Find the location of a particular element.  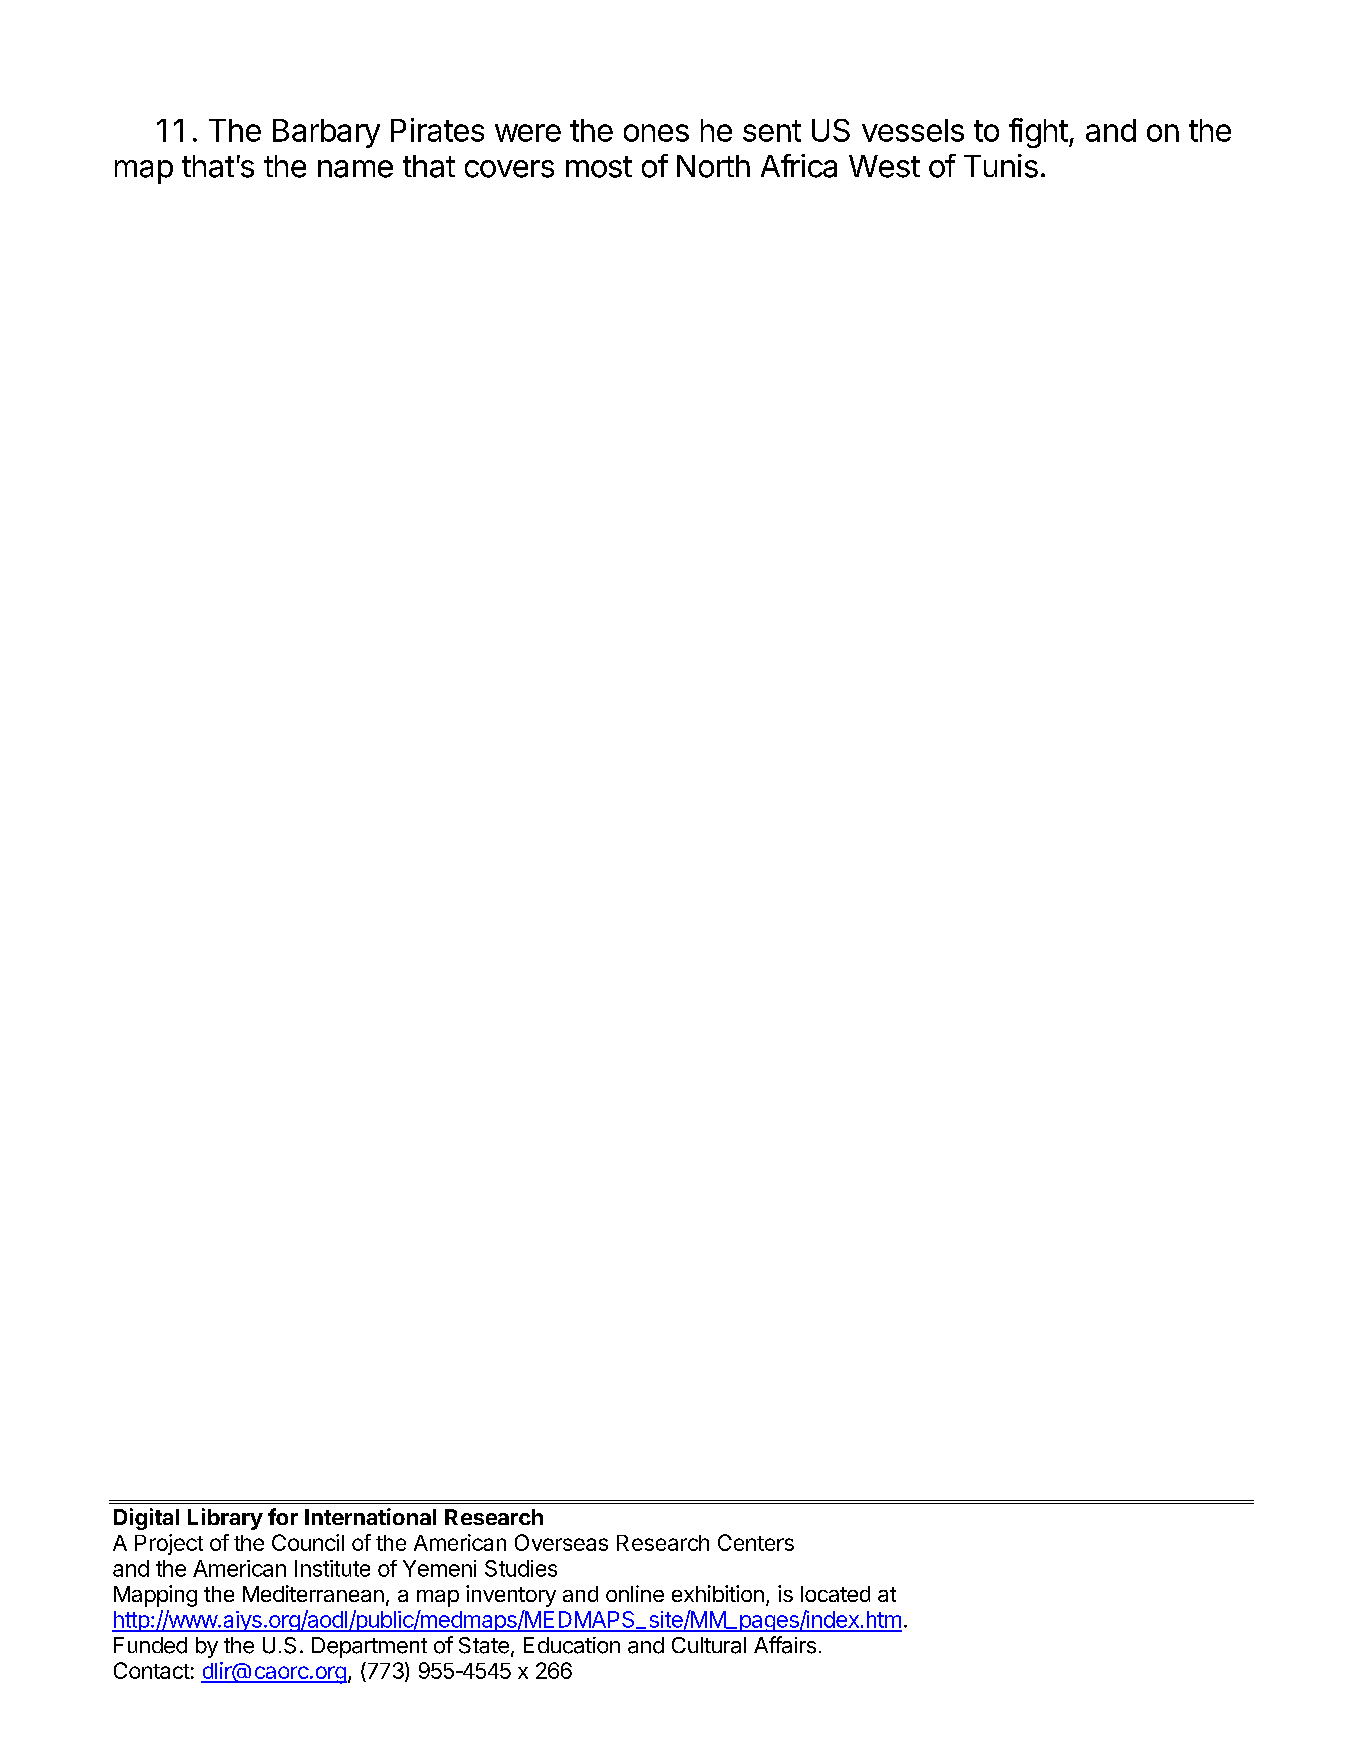

North is located at coordinates (713, 166).
